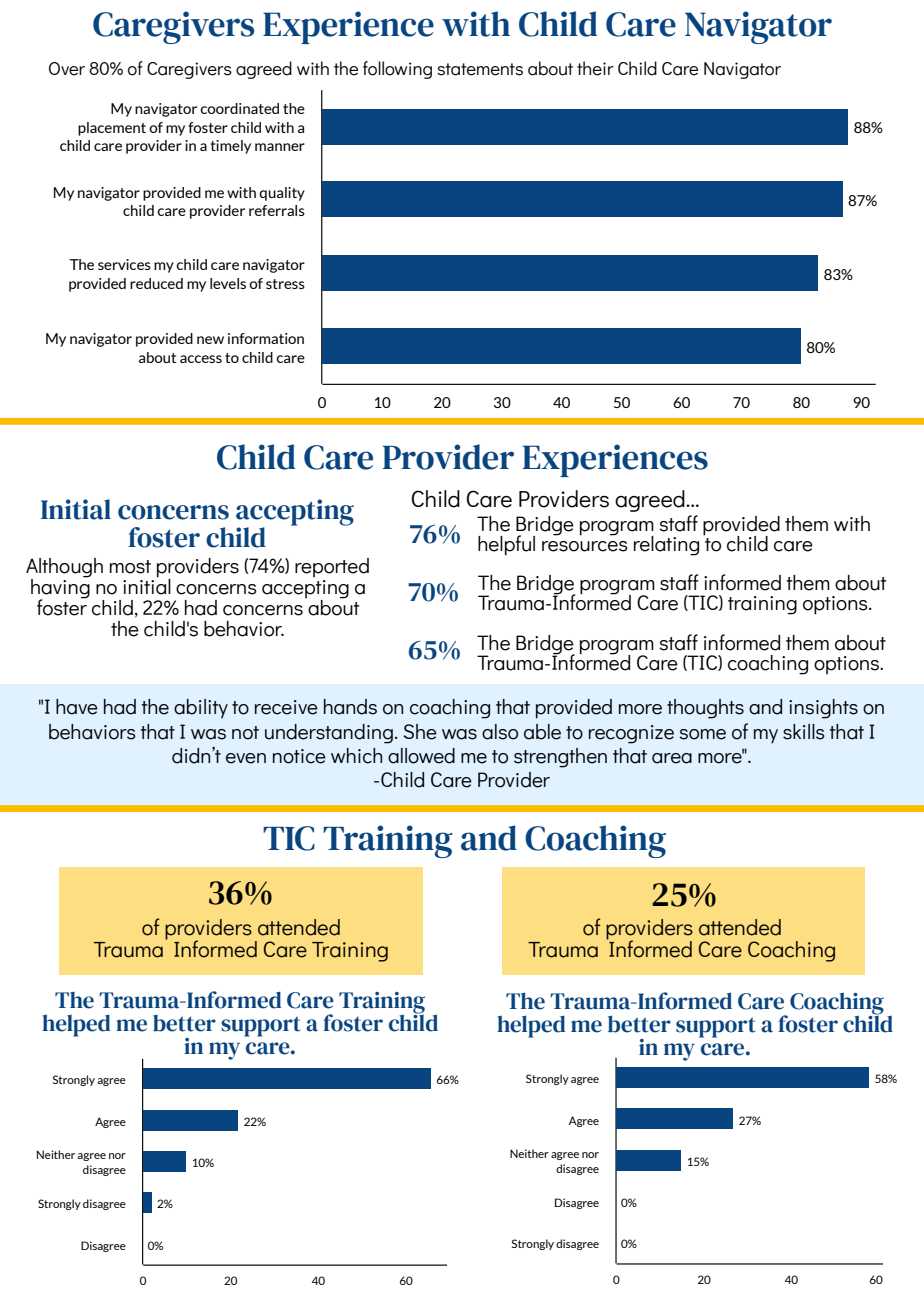  Describe the element at coordinates (201, 709) in the page. I see `ability` at that location.
